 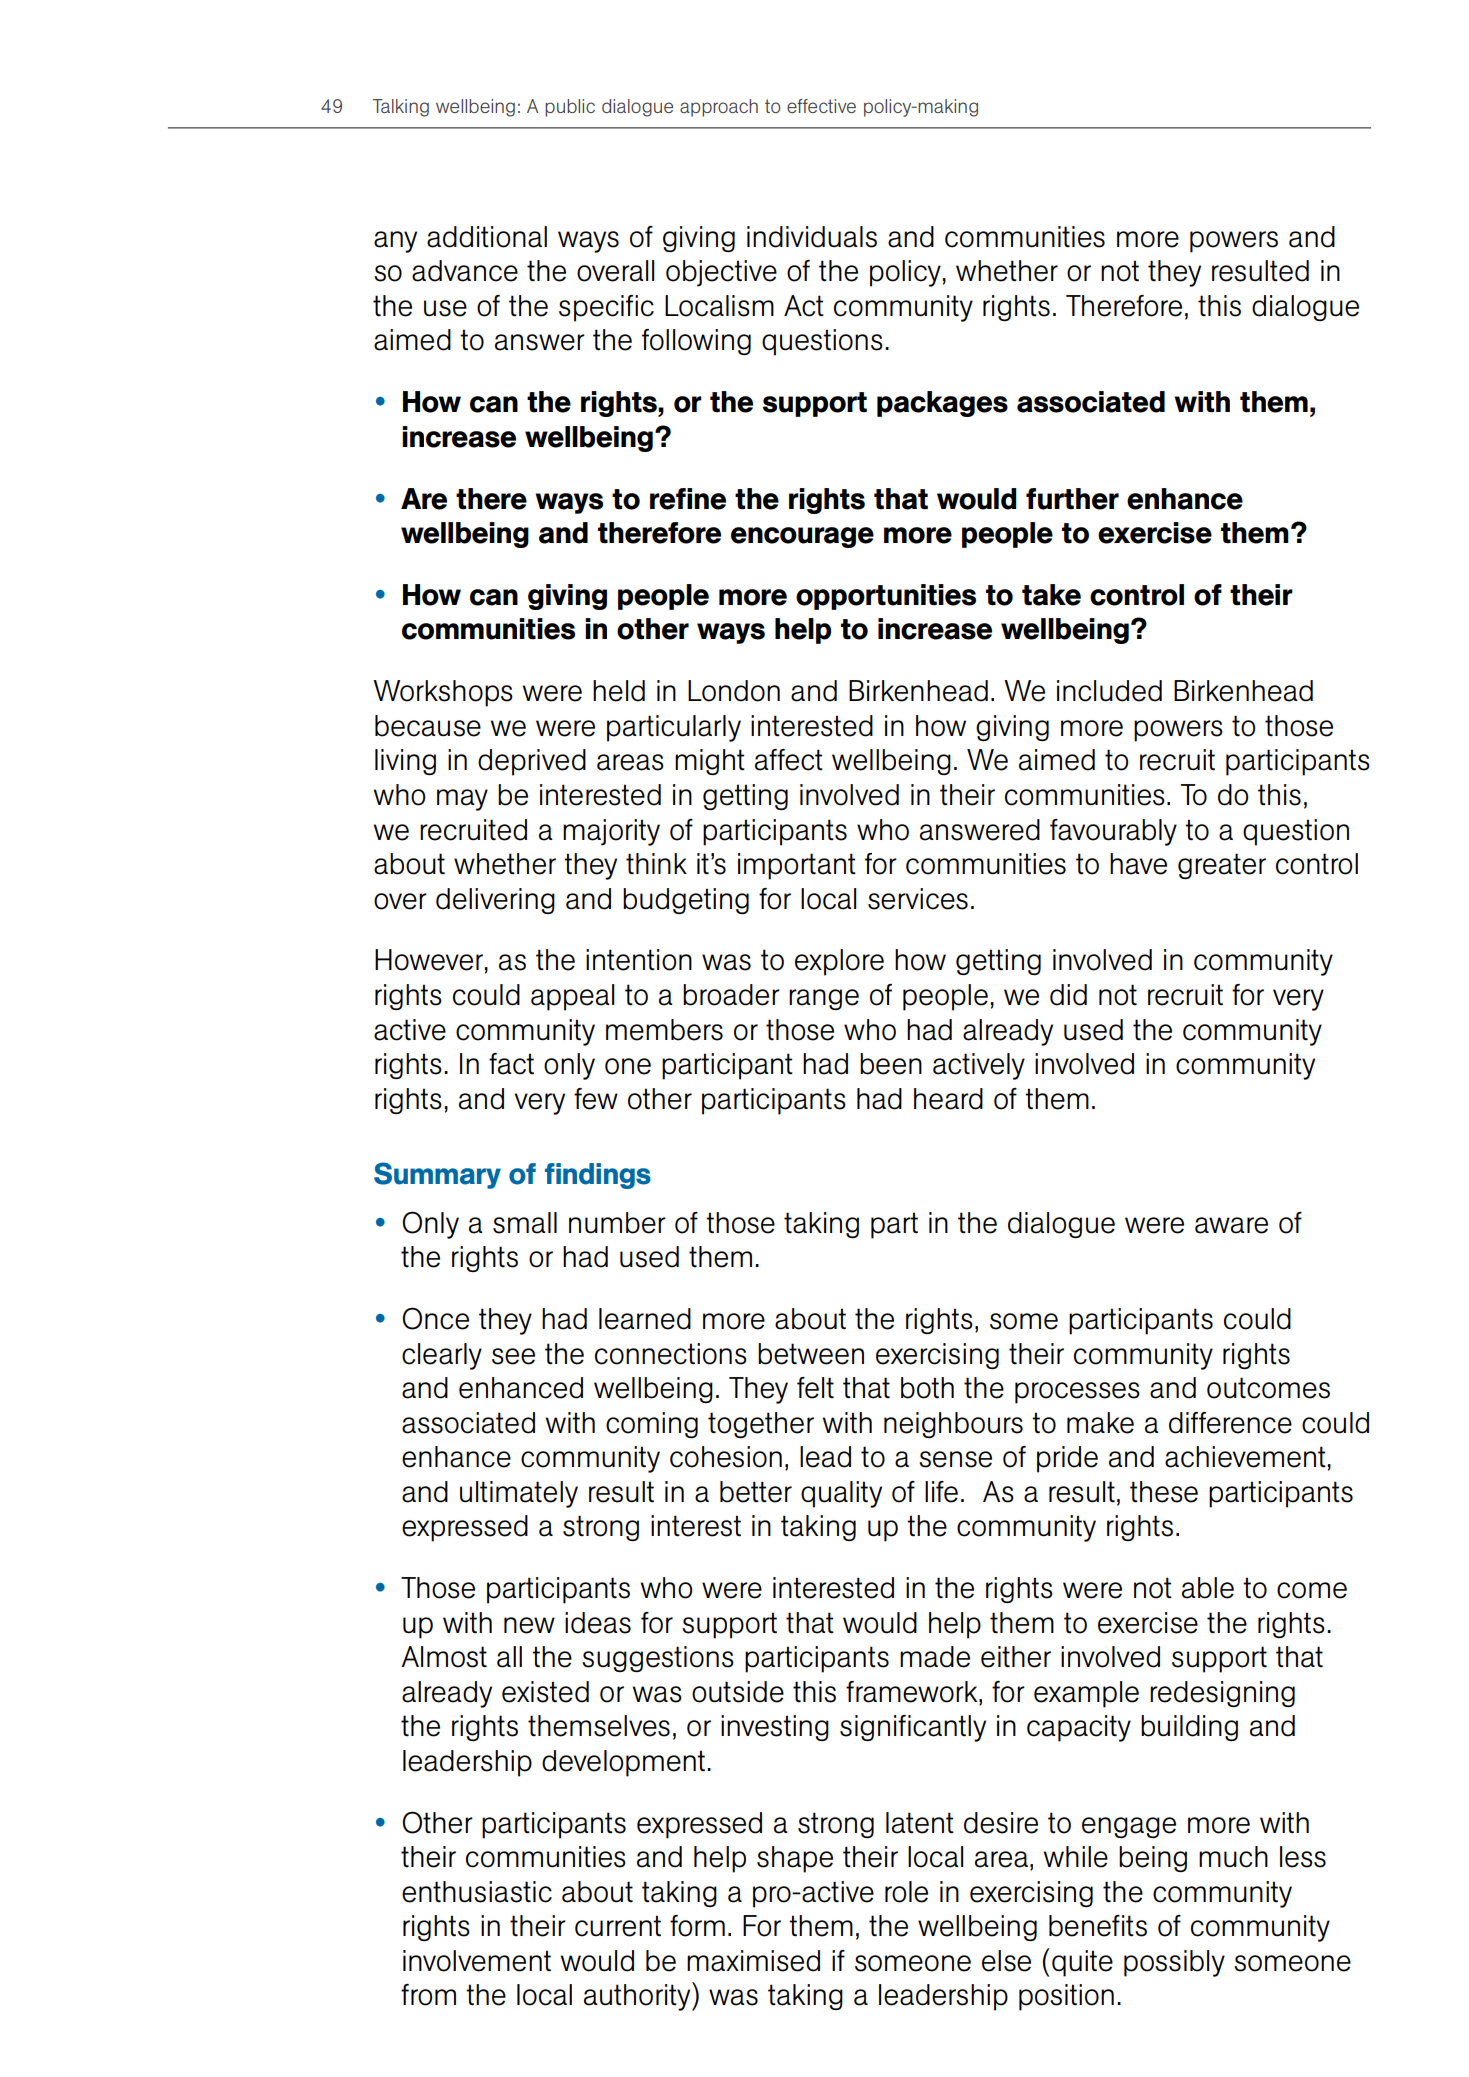 What do you see at coordinates (942, 404) in the screenshot?
I see `packages` at bounding box center [942, 404].
